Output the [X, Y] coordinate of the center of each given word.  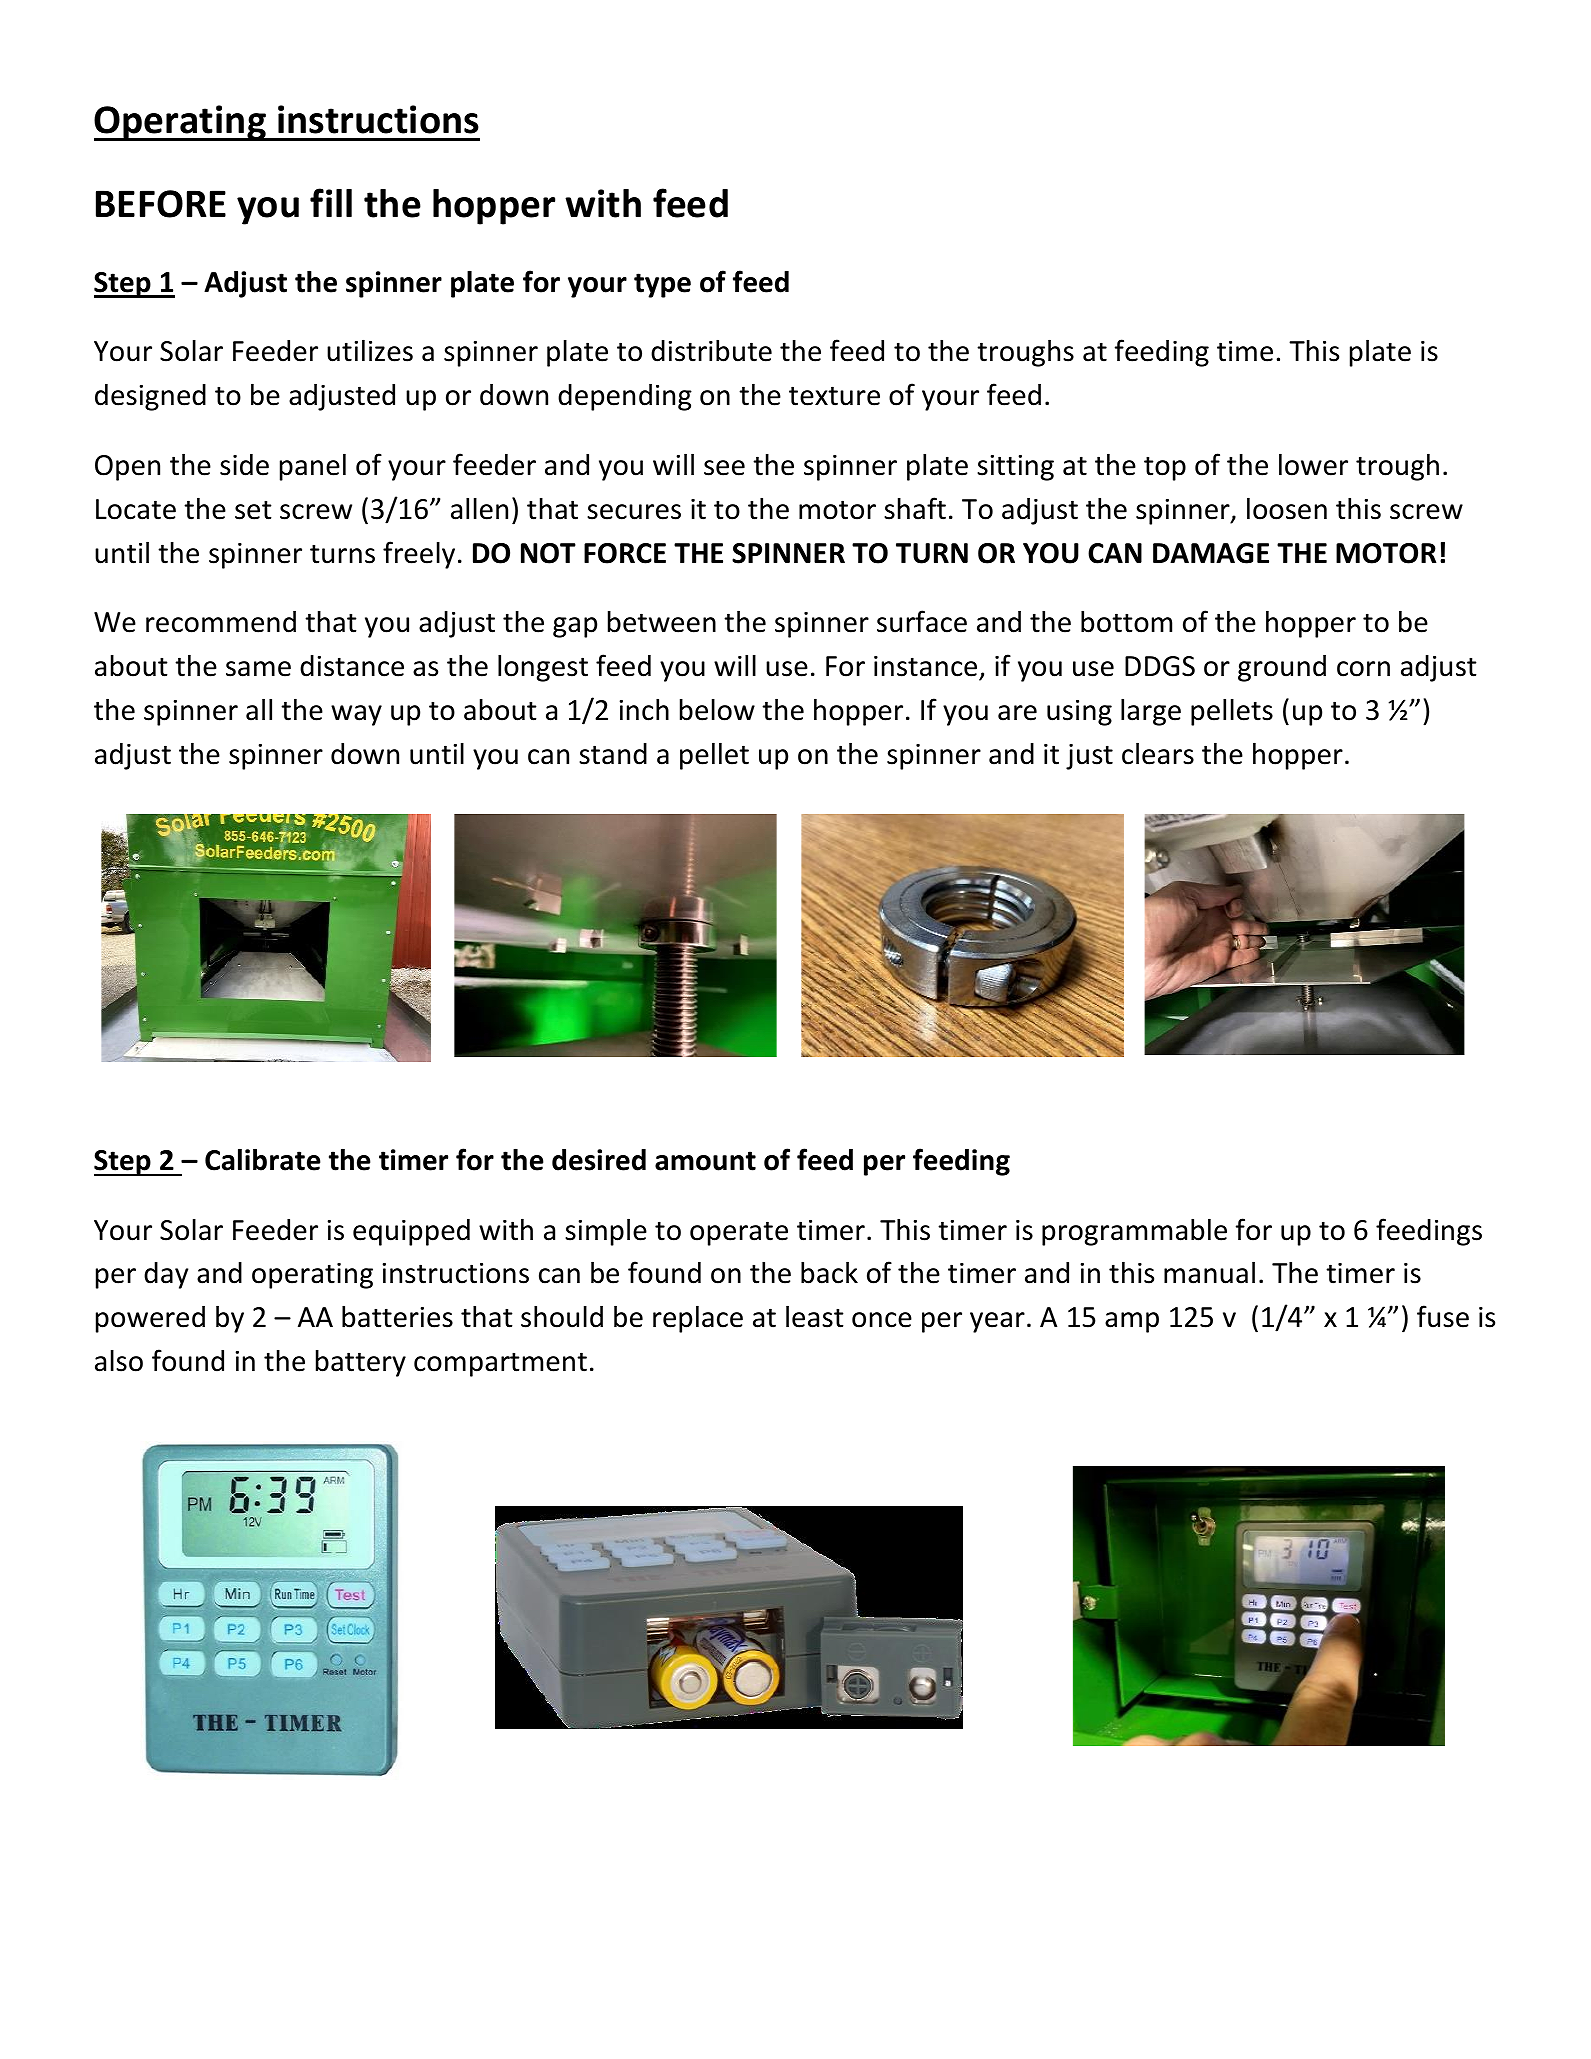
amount [705, 1161]
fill [331, 202]
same [258, 669]
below [717, 710]
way [356, 715]
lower [1313, 464]
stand [613, 754]
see [724, 468]
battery [361, 1363]
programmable [1134, 1232]
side [244, 465]
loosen [1287, 508]
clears [1158, 753]
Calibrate [263, 1159]
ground [1282, 668]
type [662, 285]
